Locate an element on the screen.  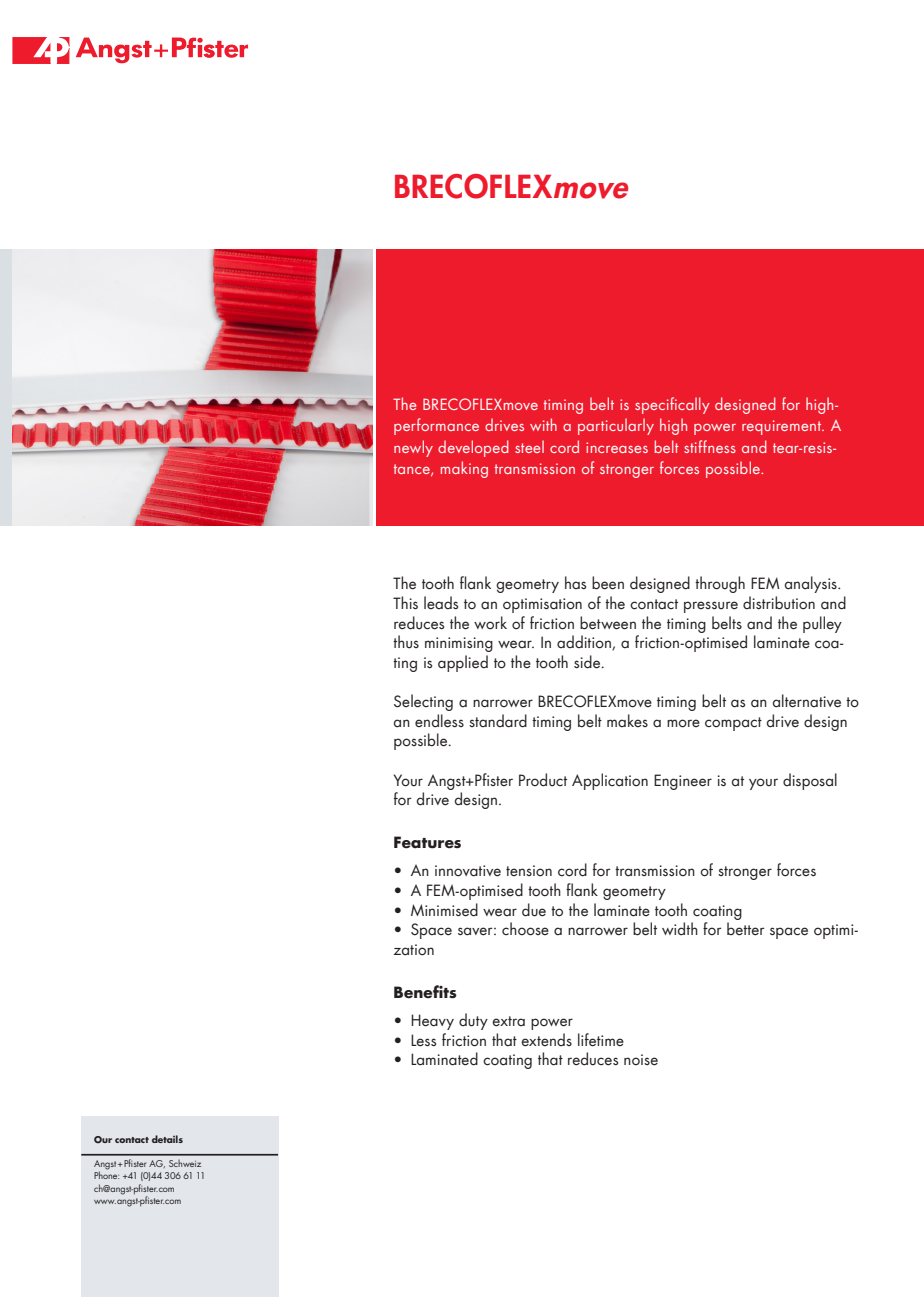
details is located at coordinates (167, 1139).
